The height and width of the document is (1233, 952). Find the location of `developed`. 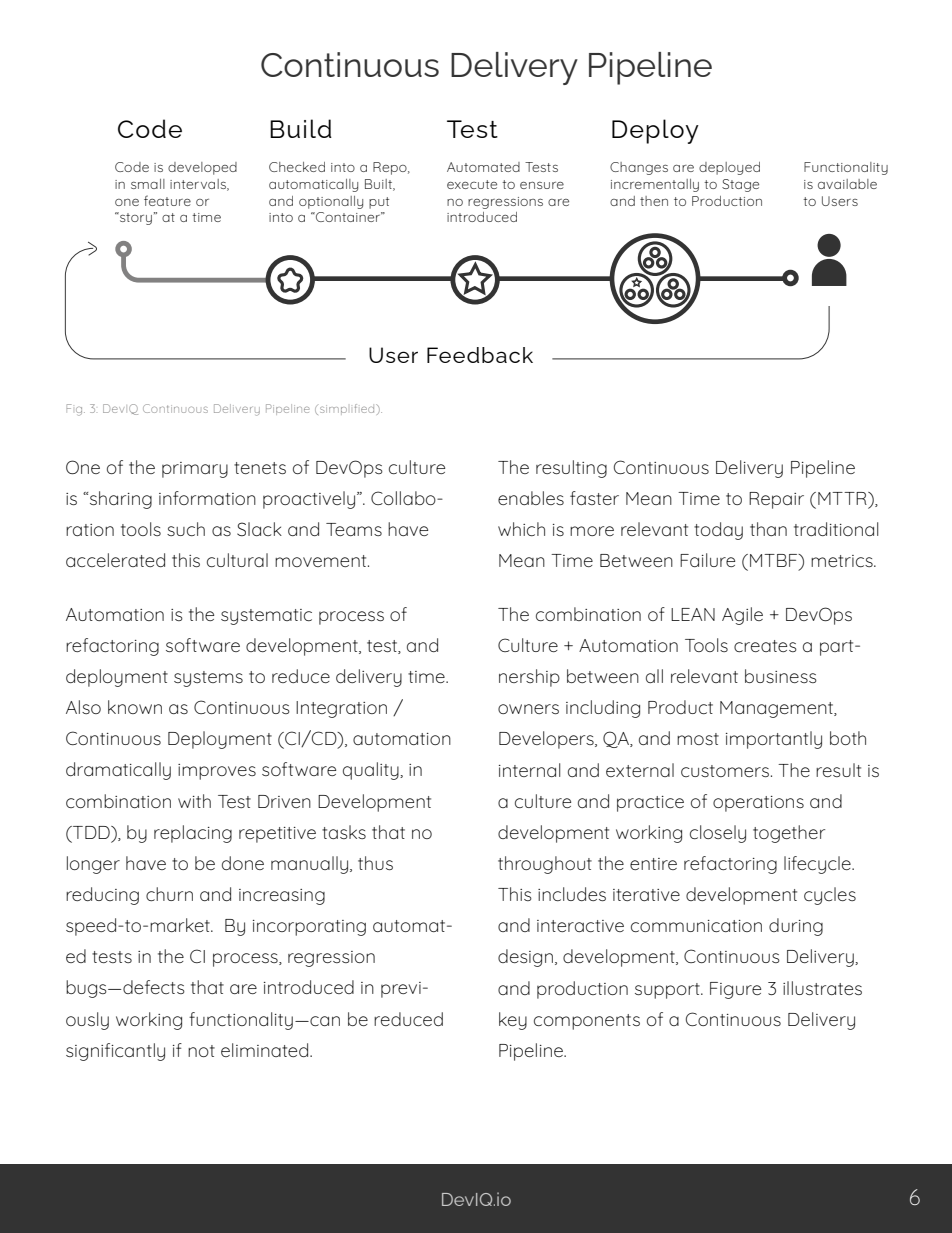

developed is located at coordinates (202, 168).
